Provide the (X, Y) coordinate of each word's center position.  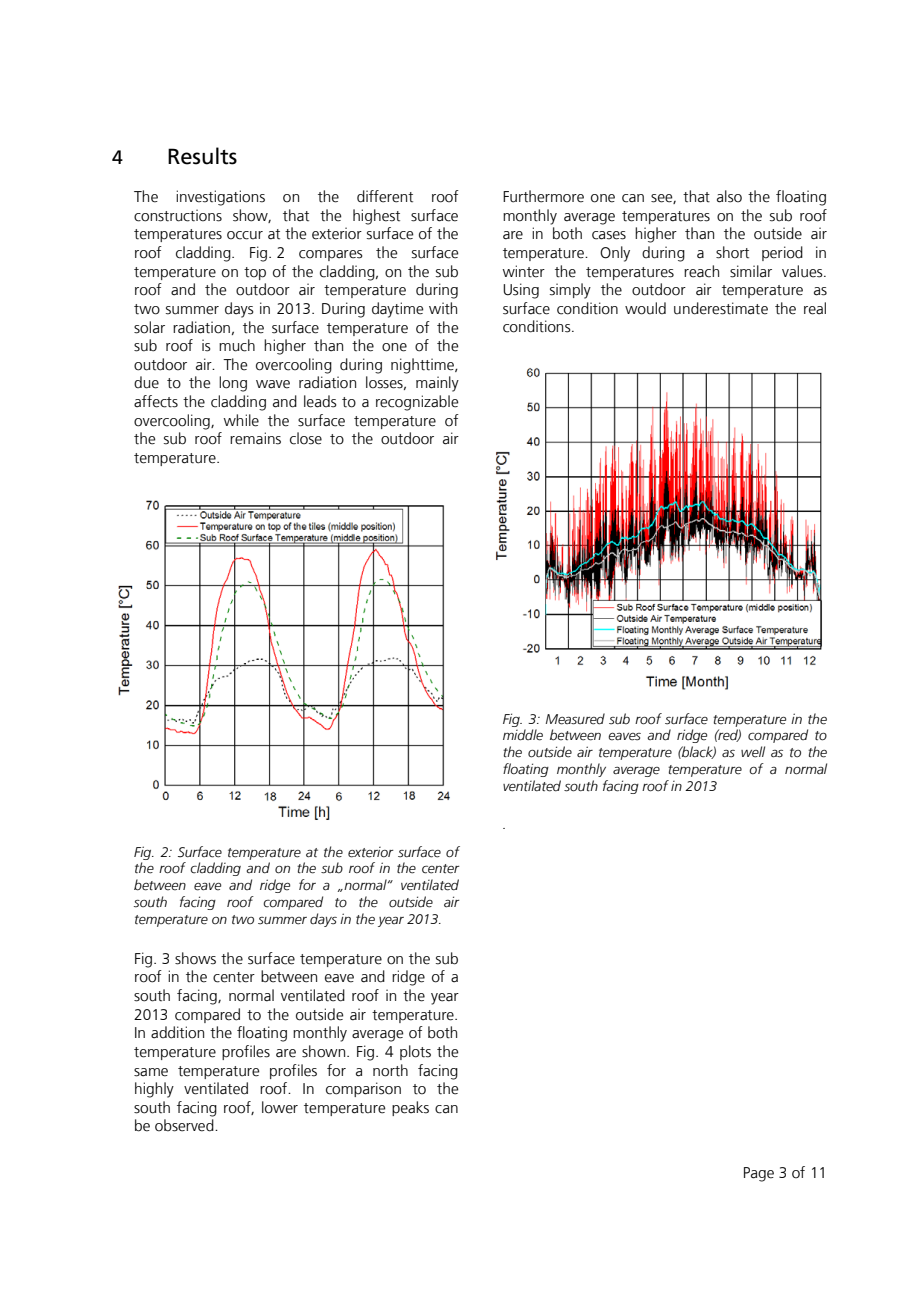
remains (255, 438)
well (753, 752)
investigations (220, 198)
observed (185, 1125)
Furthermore (543, 196)
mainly (437, 384)
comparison (363, 1089)
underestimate (721, 308)
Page (759, 1174)
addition (177, 1032)
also (729, 196)
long (233, 384)
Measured (575, 719)
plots (415, 1052)
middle (523, 735)
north (390, 1070)
